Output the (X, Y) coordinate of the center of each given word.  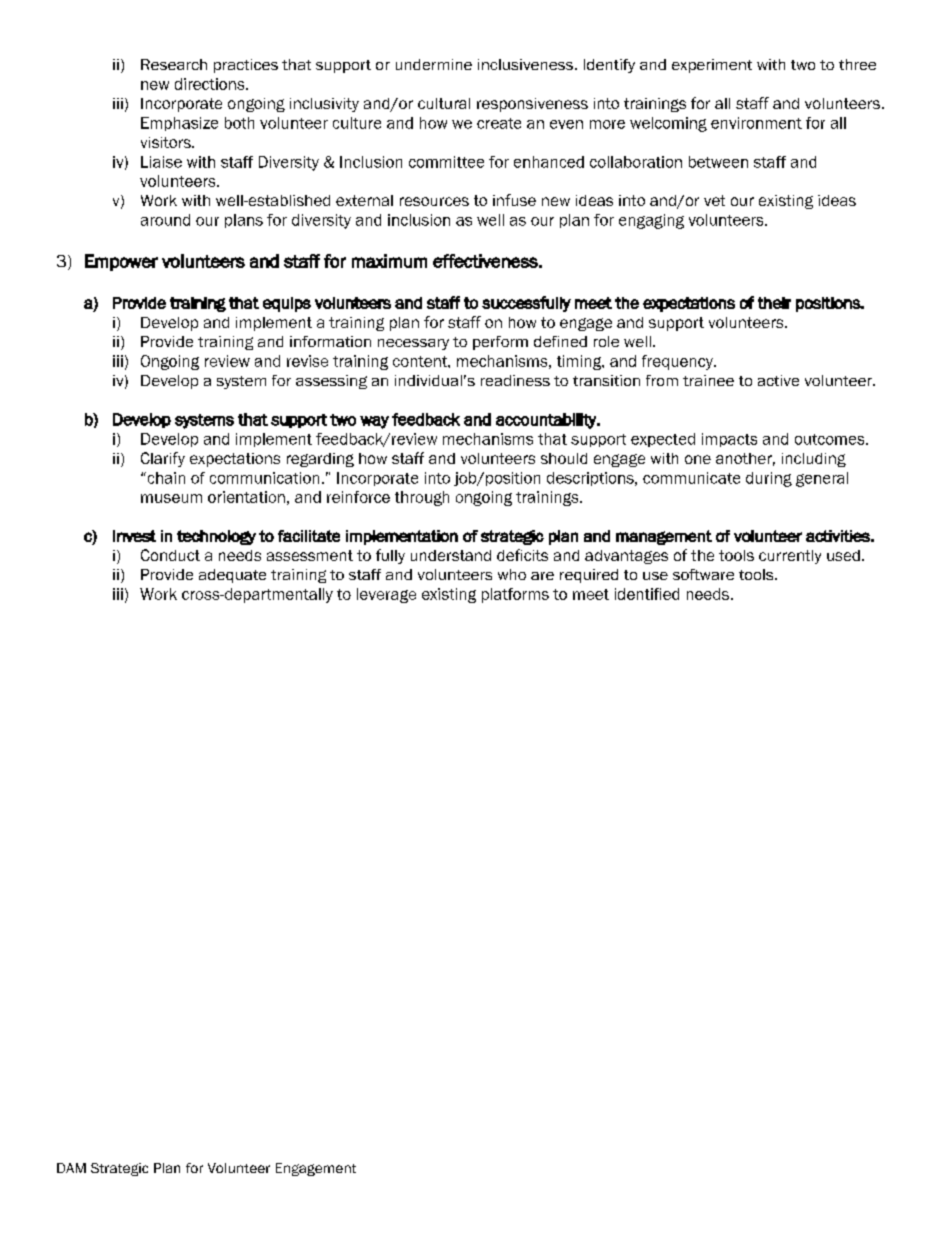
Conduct (170, 555)
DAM (71, 1168)
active (778, 380)
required (589, 576)
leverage (386, 595)
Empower (121, 262)
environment (756, 123)
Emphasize (179, 124)
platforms (515, 595)
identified (647, 594)
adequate (232, 576)
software (703, 574)
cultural (444, 103)
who (512, 574)
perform (500, 343)
